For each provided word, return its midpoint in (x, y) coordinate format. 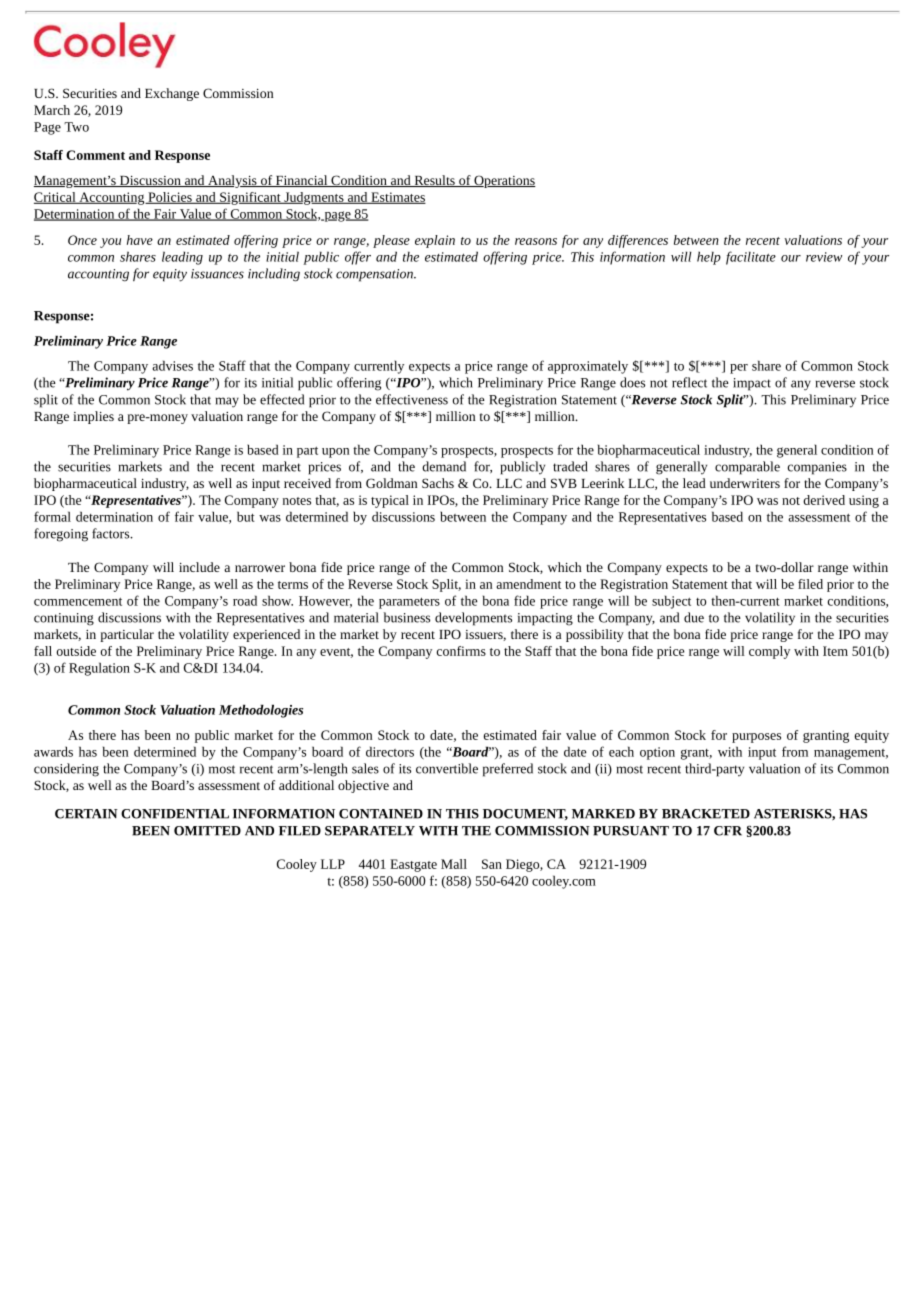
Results (434, 181)
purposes (756, 738)
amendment (528, 584)
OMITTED (207, 831)
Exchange (172, 94)
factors (112, 533)
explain (435, 241)
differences (638, 241)
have (140, 240)
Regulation (99, 669)
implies (93, 417)
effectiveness (412, 399)
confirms (461, 651)
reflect (689, 382)
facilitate (751, 258)
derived (824, 500)
